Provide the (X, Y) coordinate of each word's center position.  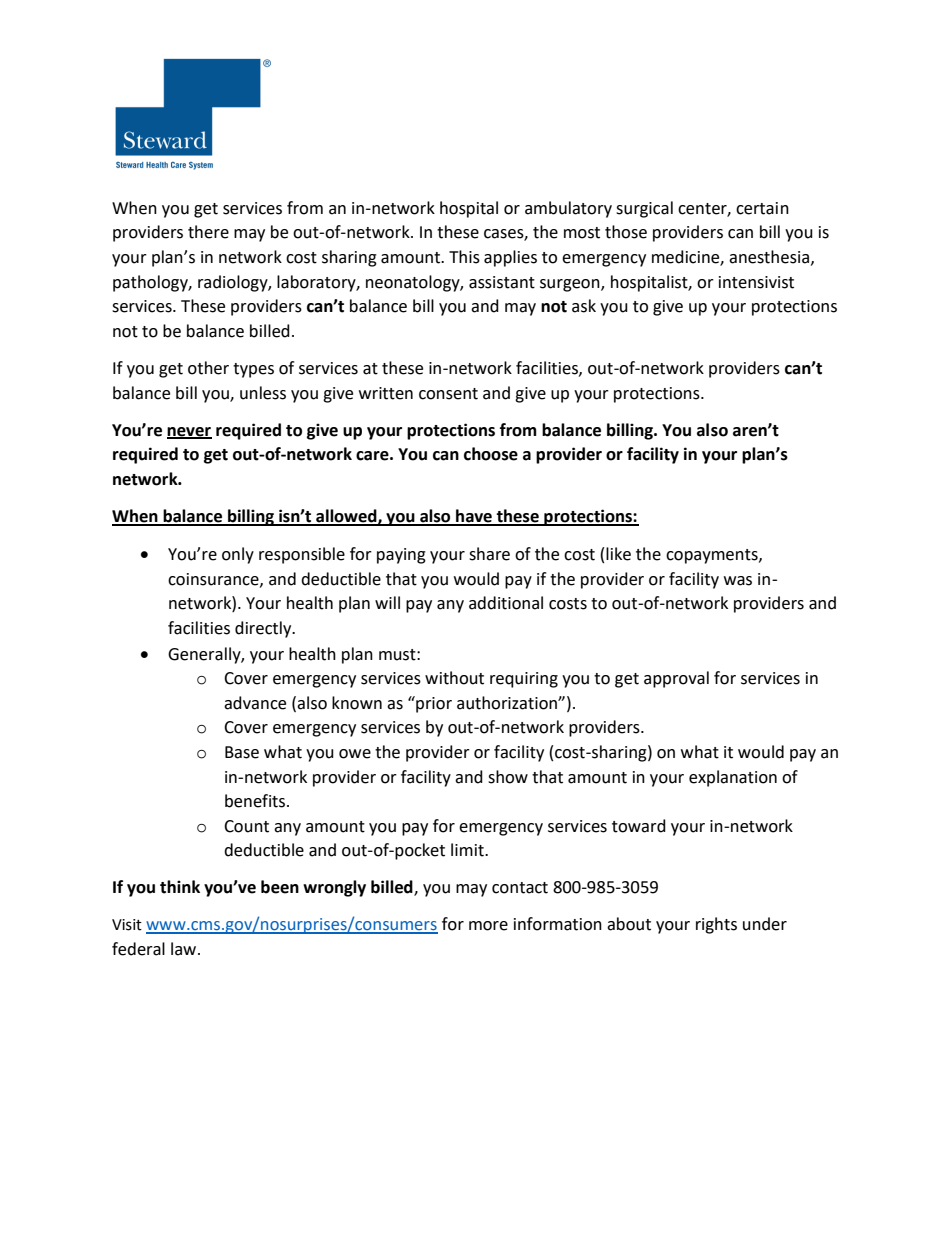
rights (716, 925)
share (489, 554)
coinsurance (214, 580)
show (508, 777)
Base (242, 752)
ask (584, 306)
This (464, 257)
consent (448, 394)
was (738, 581)
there (208, 232)
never (189, 432)
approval (676, 679)
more (488, 926)
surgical (644, 209)
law (185, 949)
